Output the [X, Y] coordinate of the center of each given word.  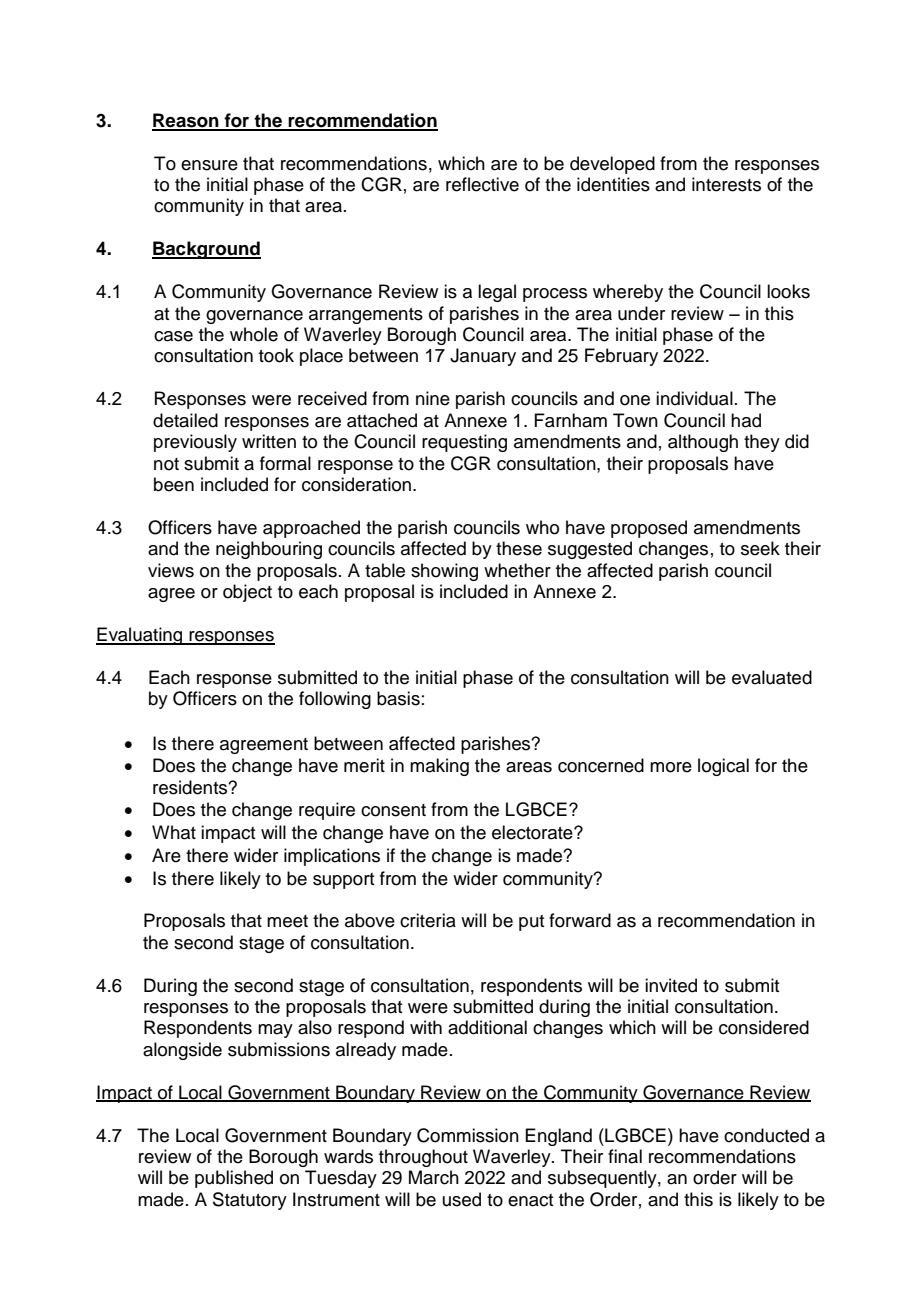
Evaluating [140, 636]
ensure [209, 165]
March [434, 1177]
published [234, 1179]
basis [398, 698]
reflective [482, 184]
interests [726, 184]
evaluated [772, 677]
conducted [766, 1135]
